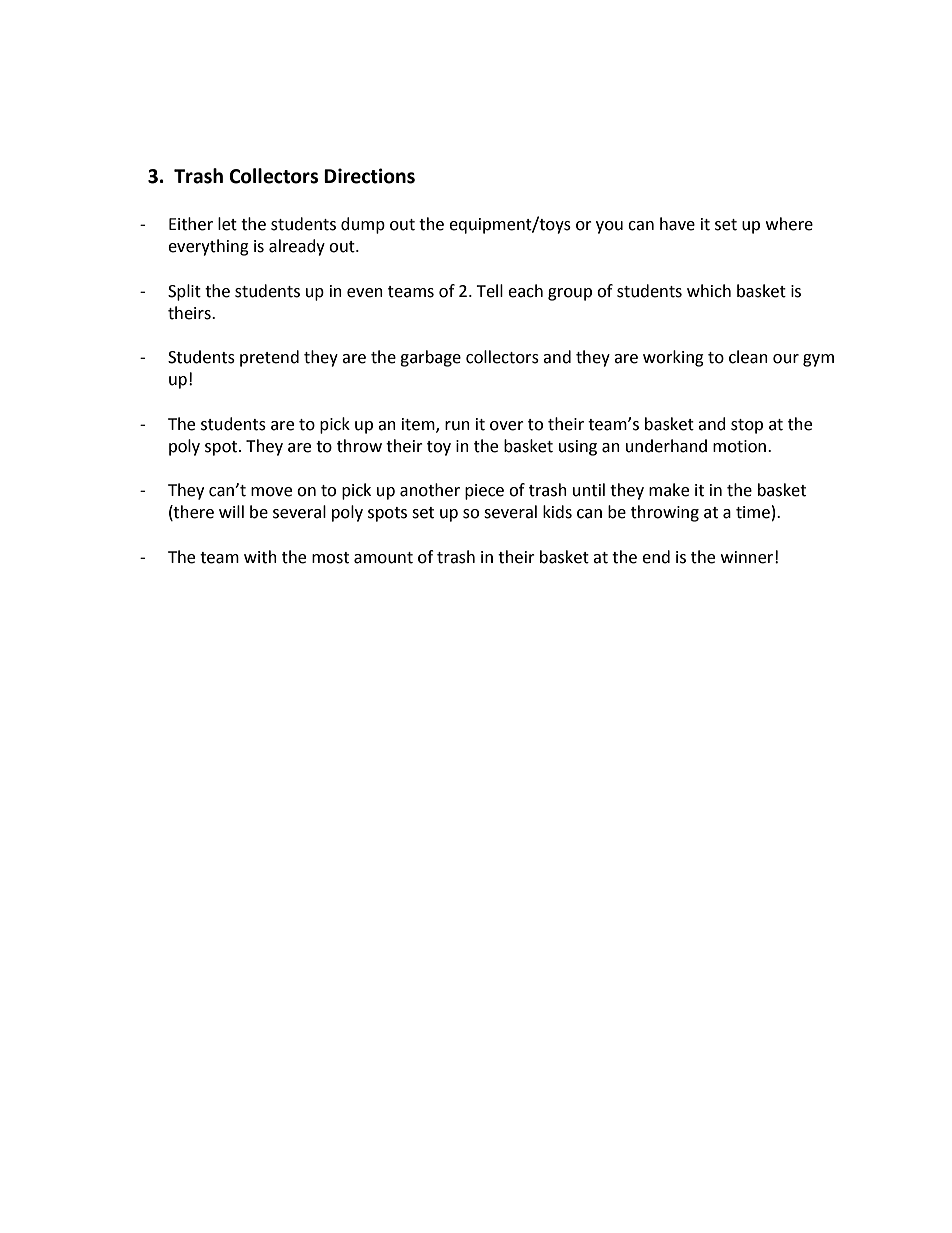 Image resolution: width=952 pixels, height=1233 pixels. Describe the element at coordinates (430, 358) in the screenshot. I see `garbage` at that location.
